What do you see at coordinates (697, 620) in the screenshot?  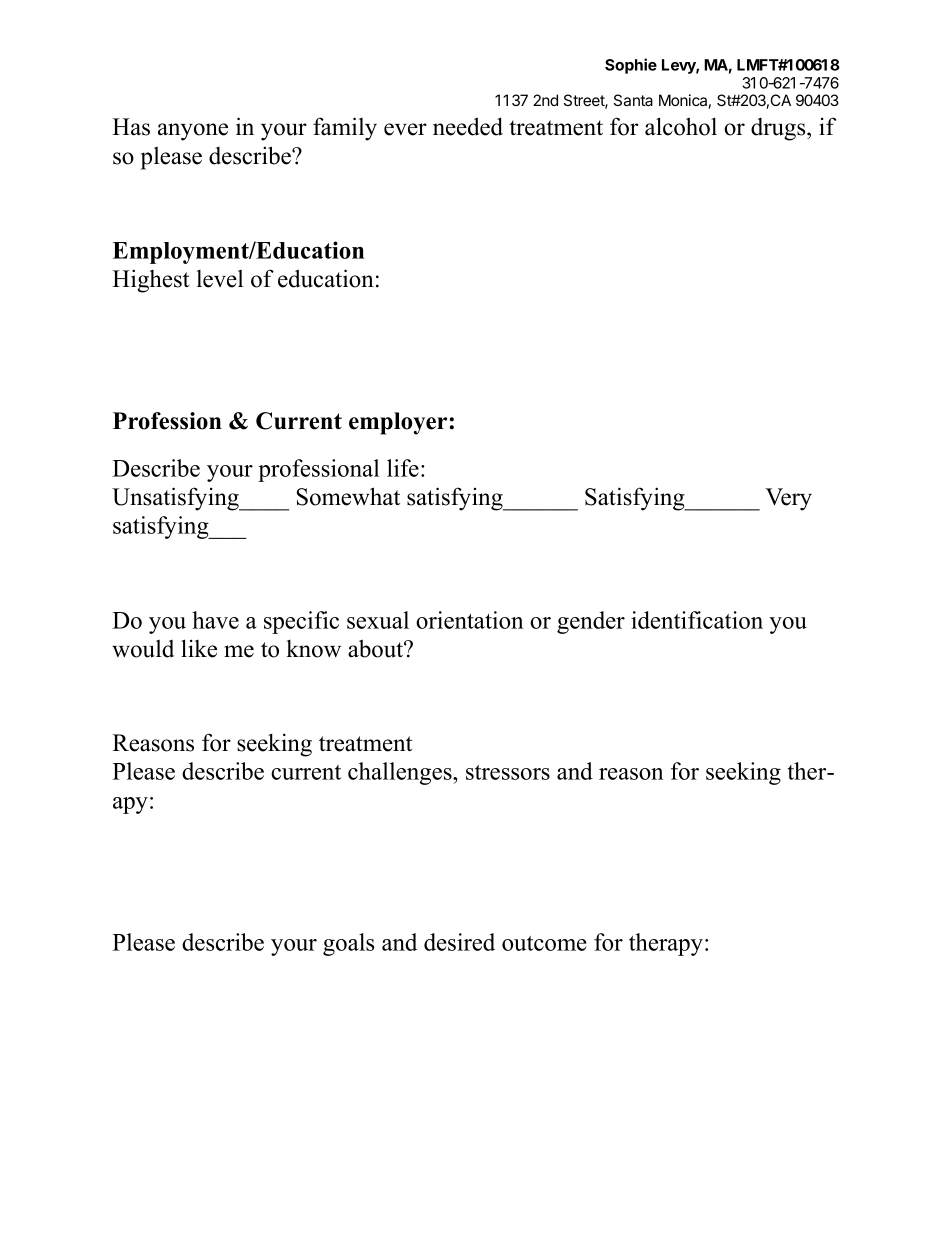 I see `identification` at bounding box center [697, 620].
